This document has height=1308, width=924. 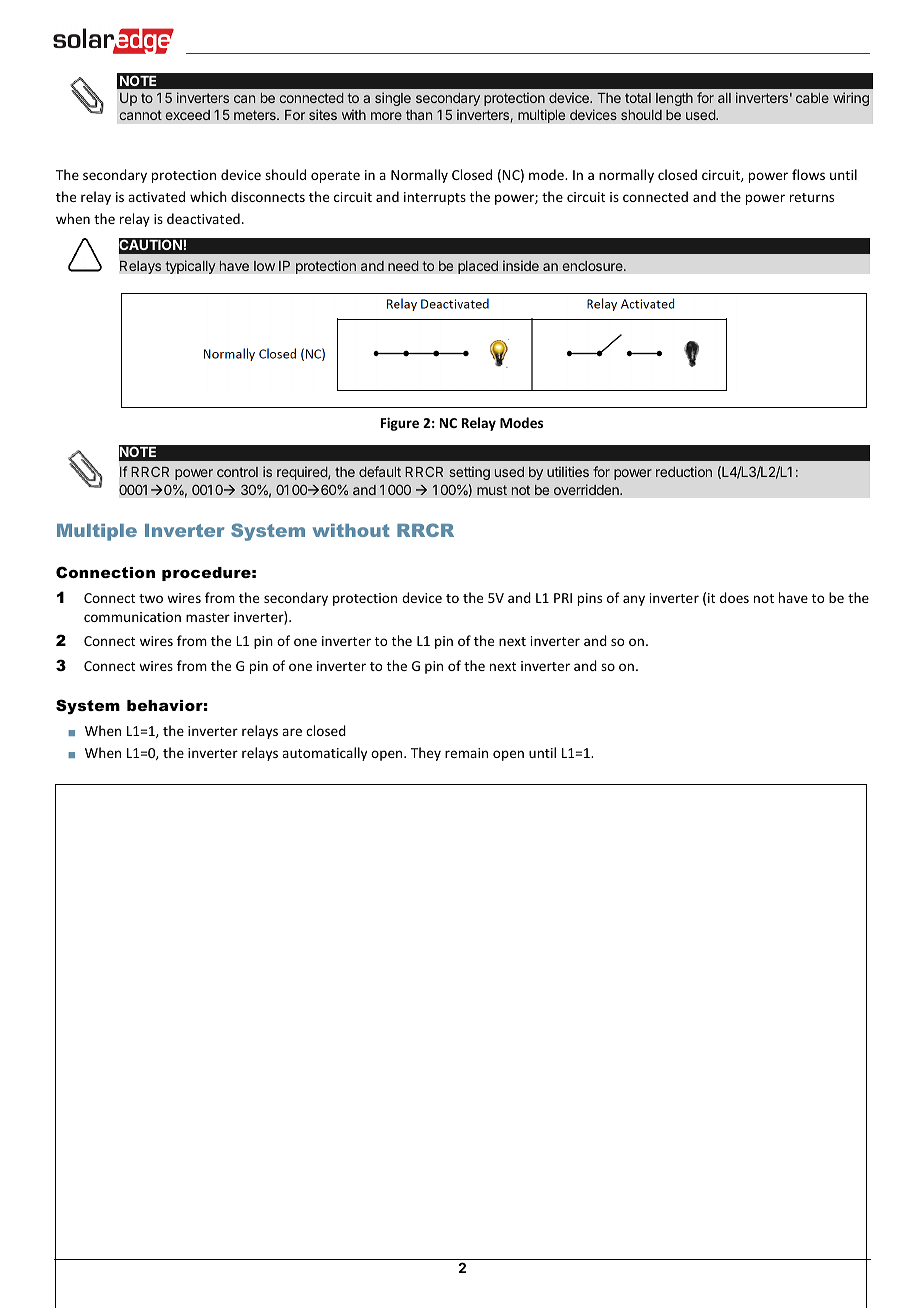 I want to click on typically, so click(x=190, y=267).
